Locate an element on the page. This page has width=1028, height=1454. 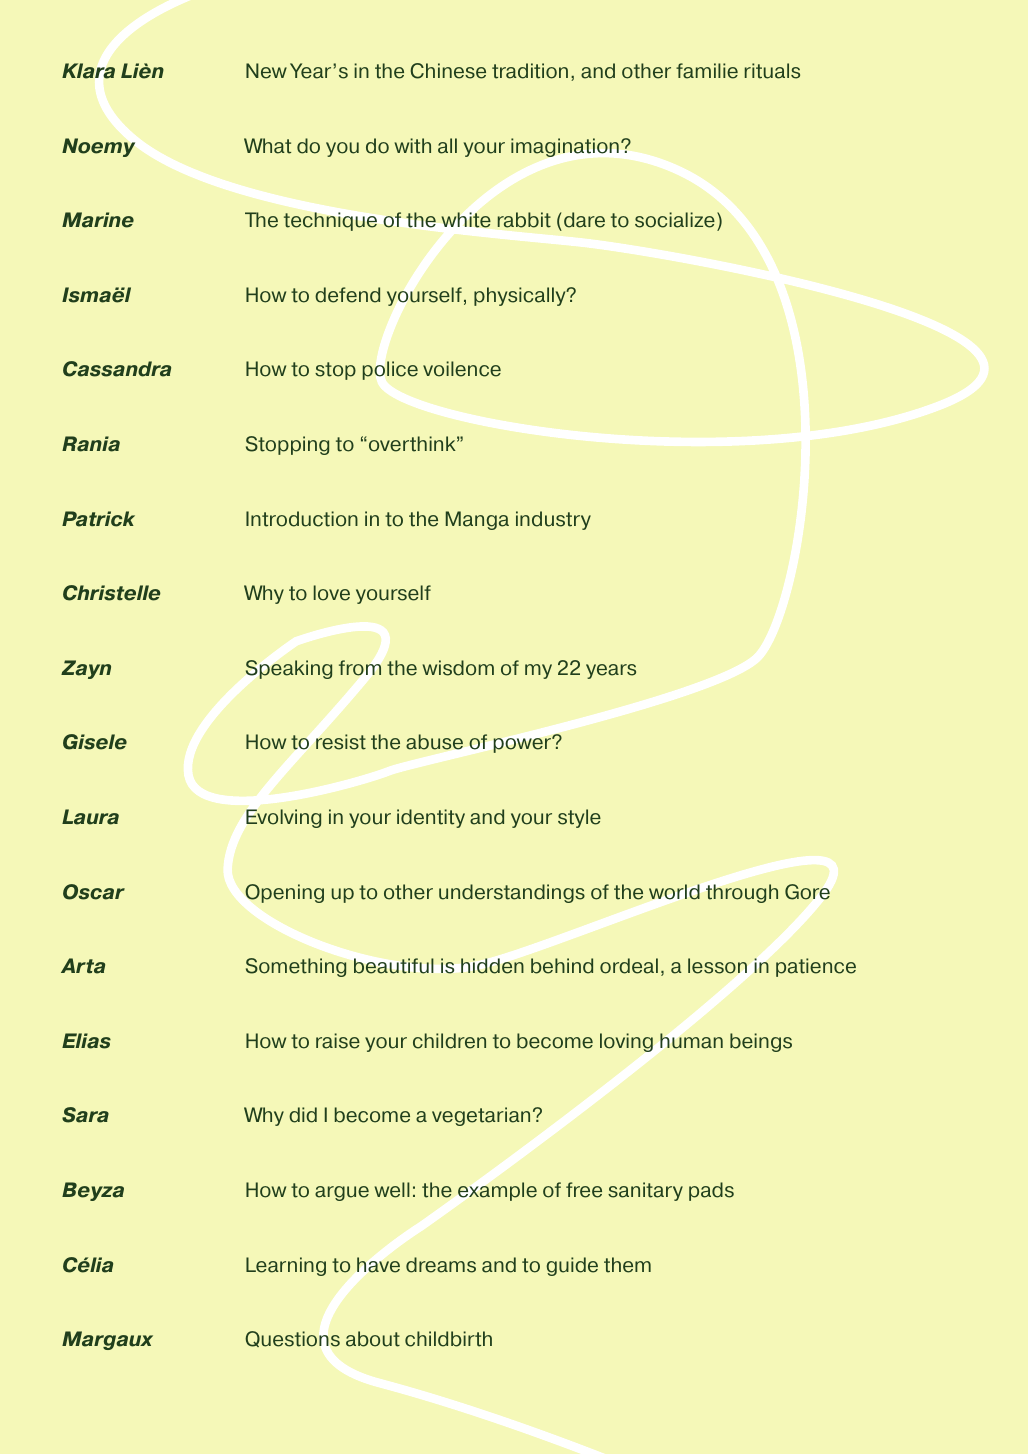
New is located at coordinates (266, 71).
